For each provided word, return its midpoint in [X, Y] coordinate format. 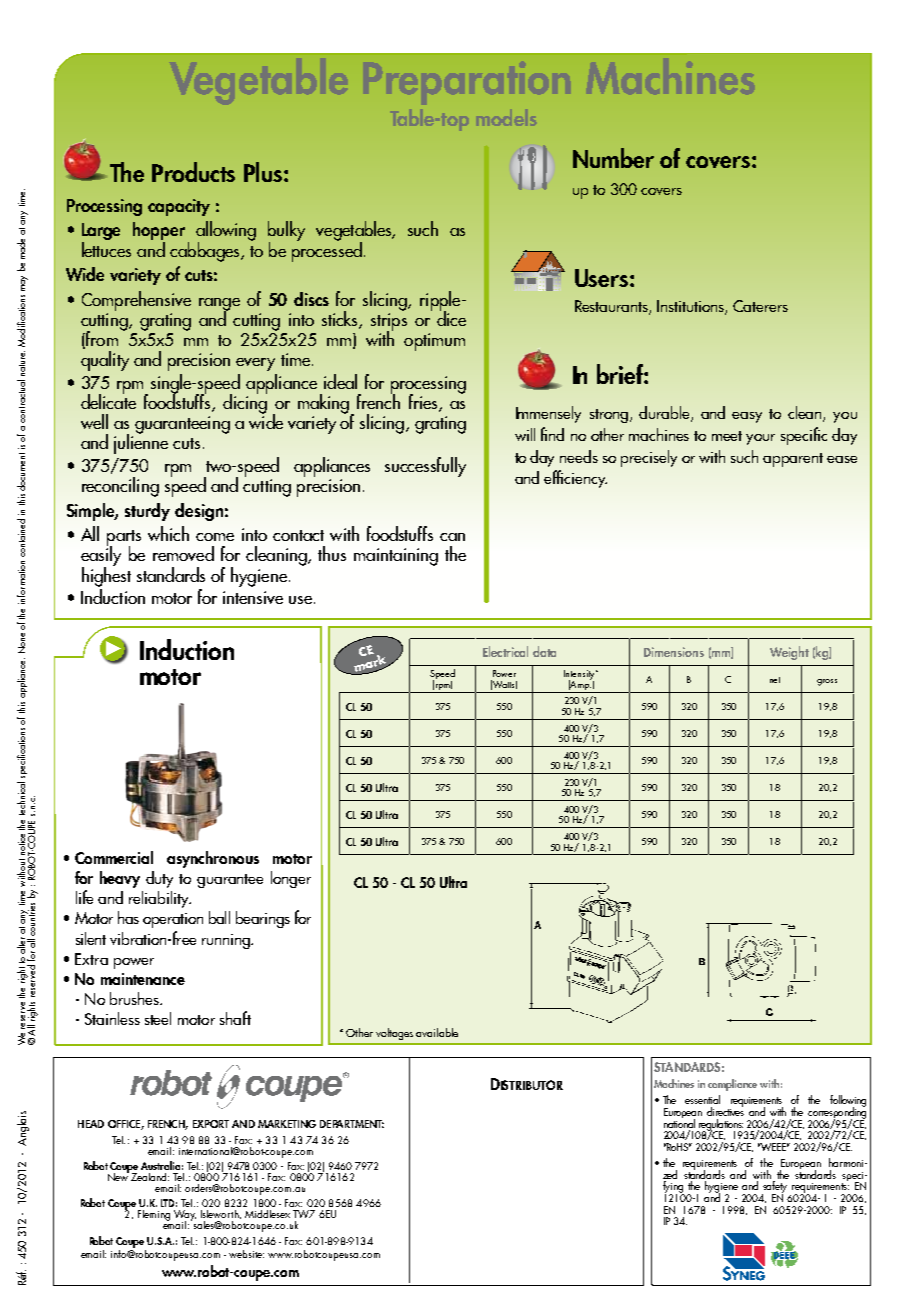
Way [185, 1216]
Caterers [760, 306]
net [775, 680]
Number [613, 158]
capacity [179, 207]
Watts [504, 685]
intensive [253, 597]
